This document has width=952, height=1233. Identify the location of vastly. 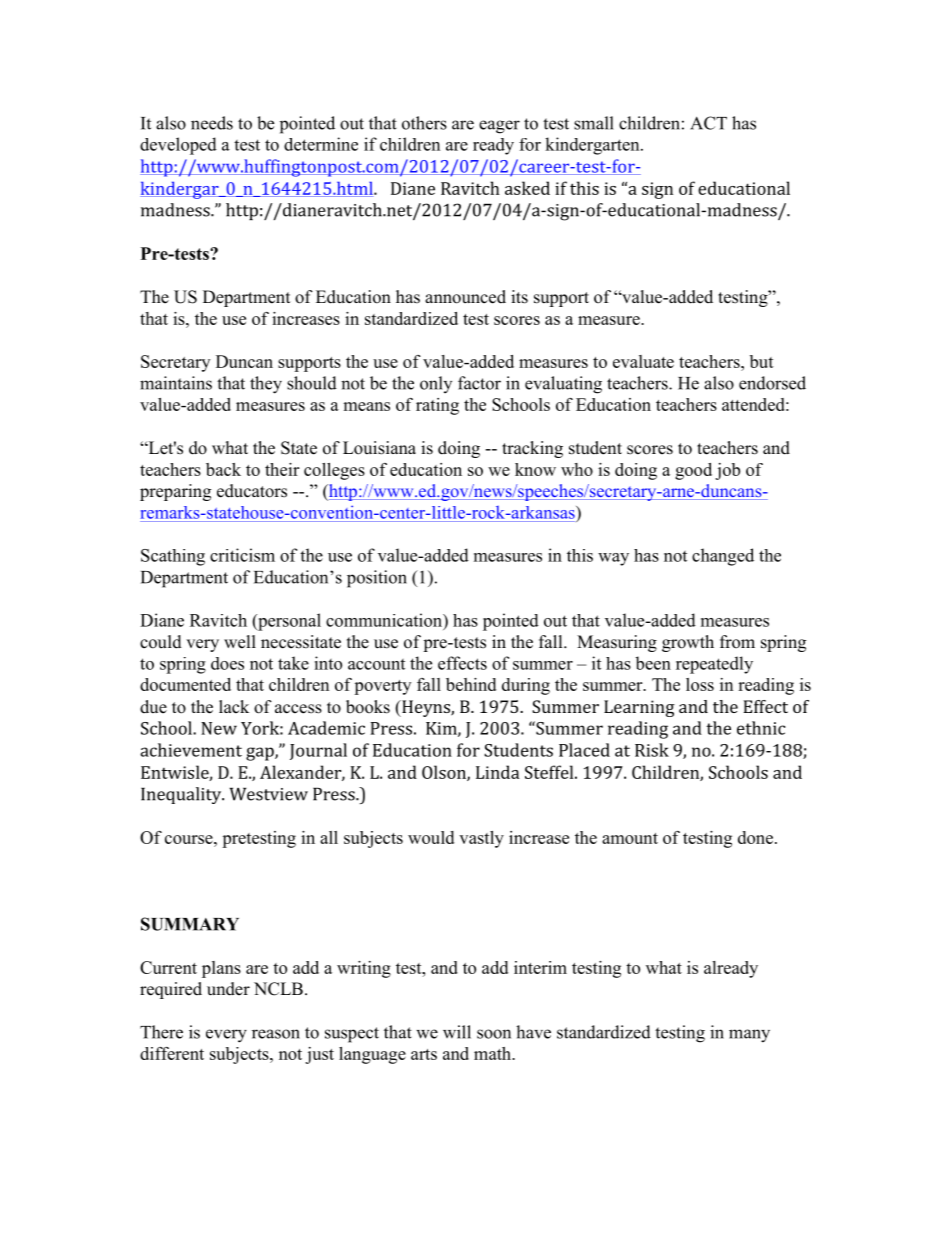
(481, 839).
